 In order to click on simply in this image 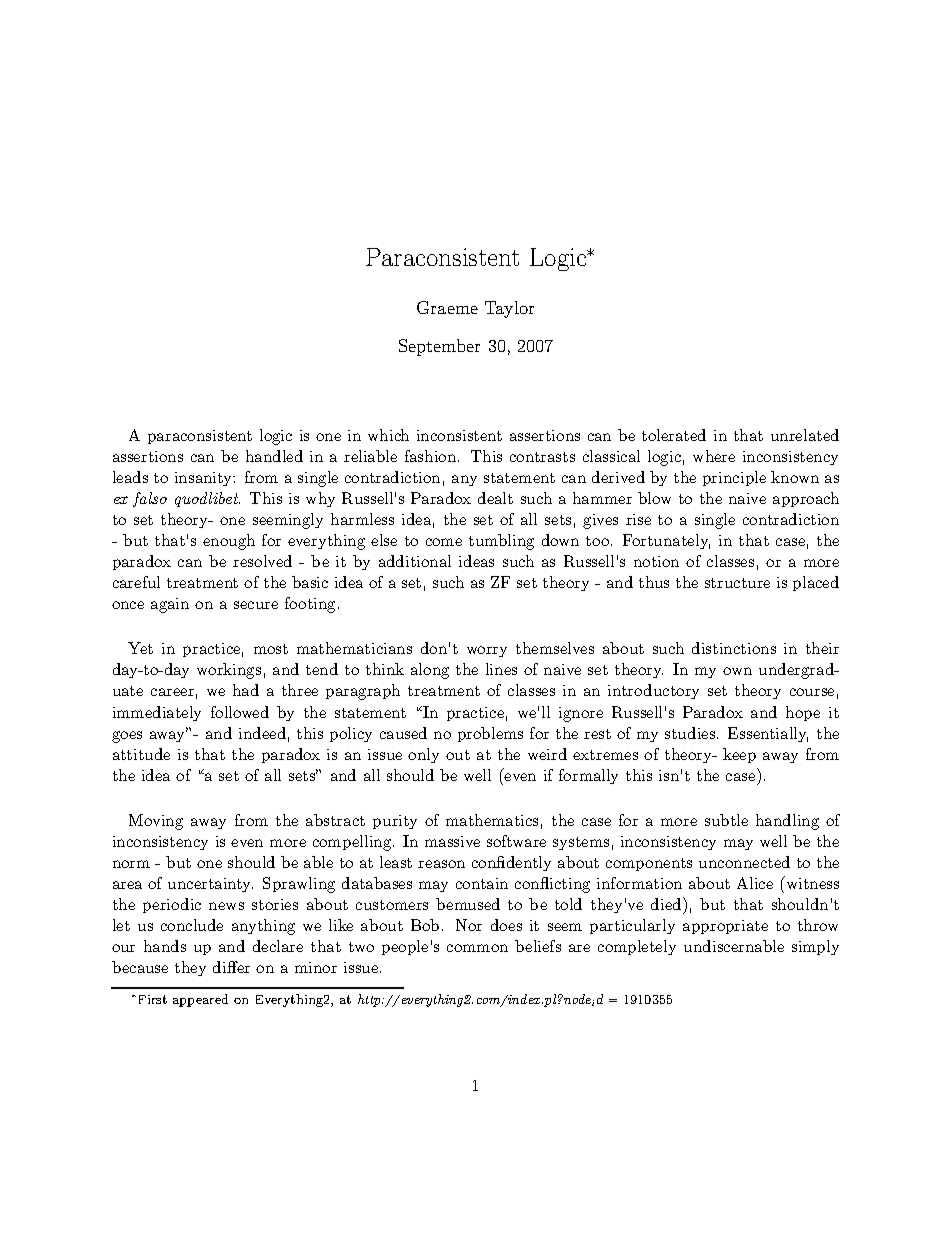, I will do `click(815, 947)`.
